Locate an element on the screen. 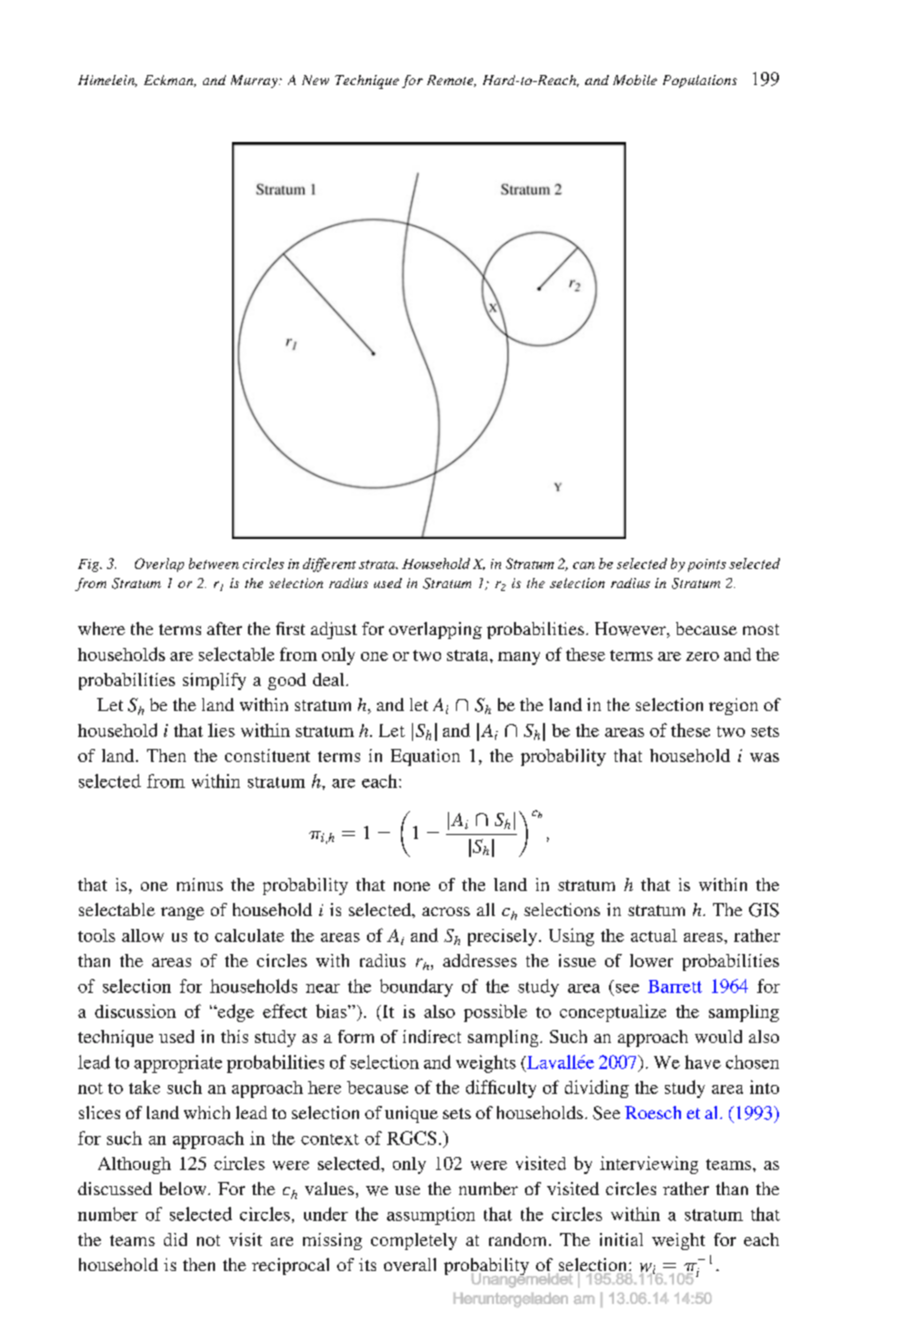 Image resolution: width=922 pixels, height=1343 pixels. lower is located at coordinates (651, 960).
